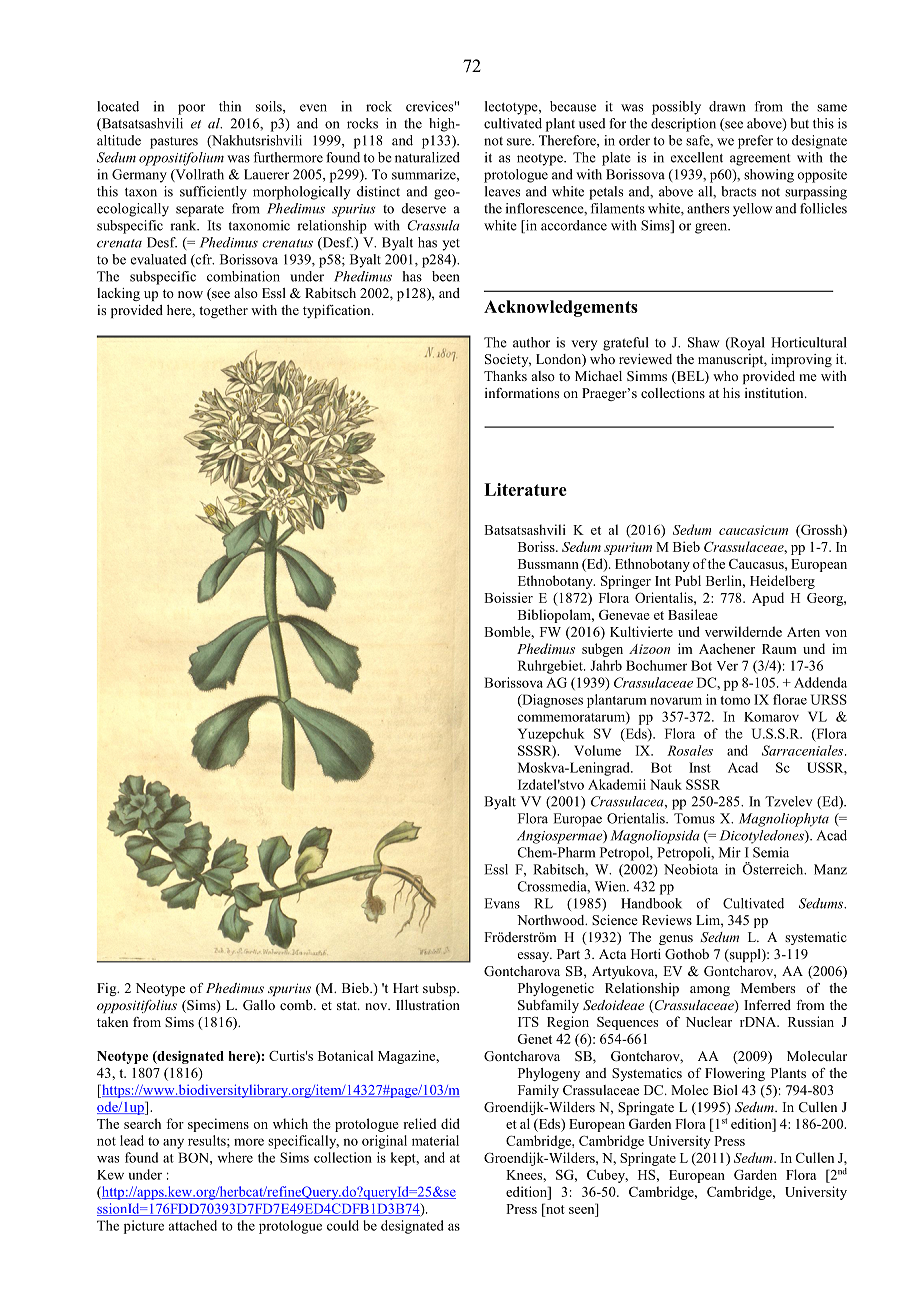 The height and width of the image is (1308, 924). Describe the element at coordinates (676, 940) in the image. I see `genus` at that location.
